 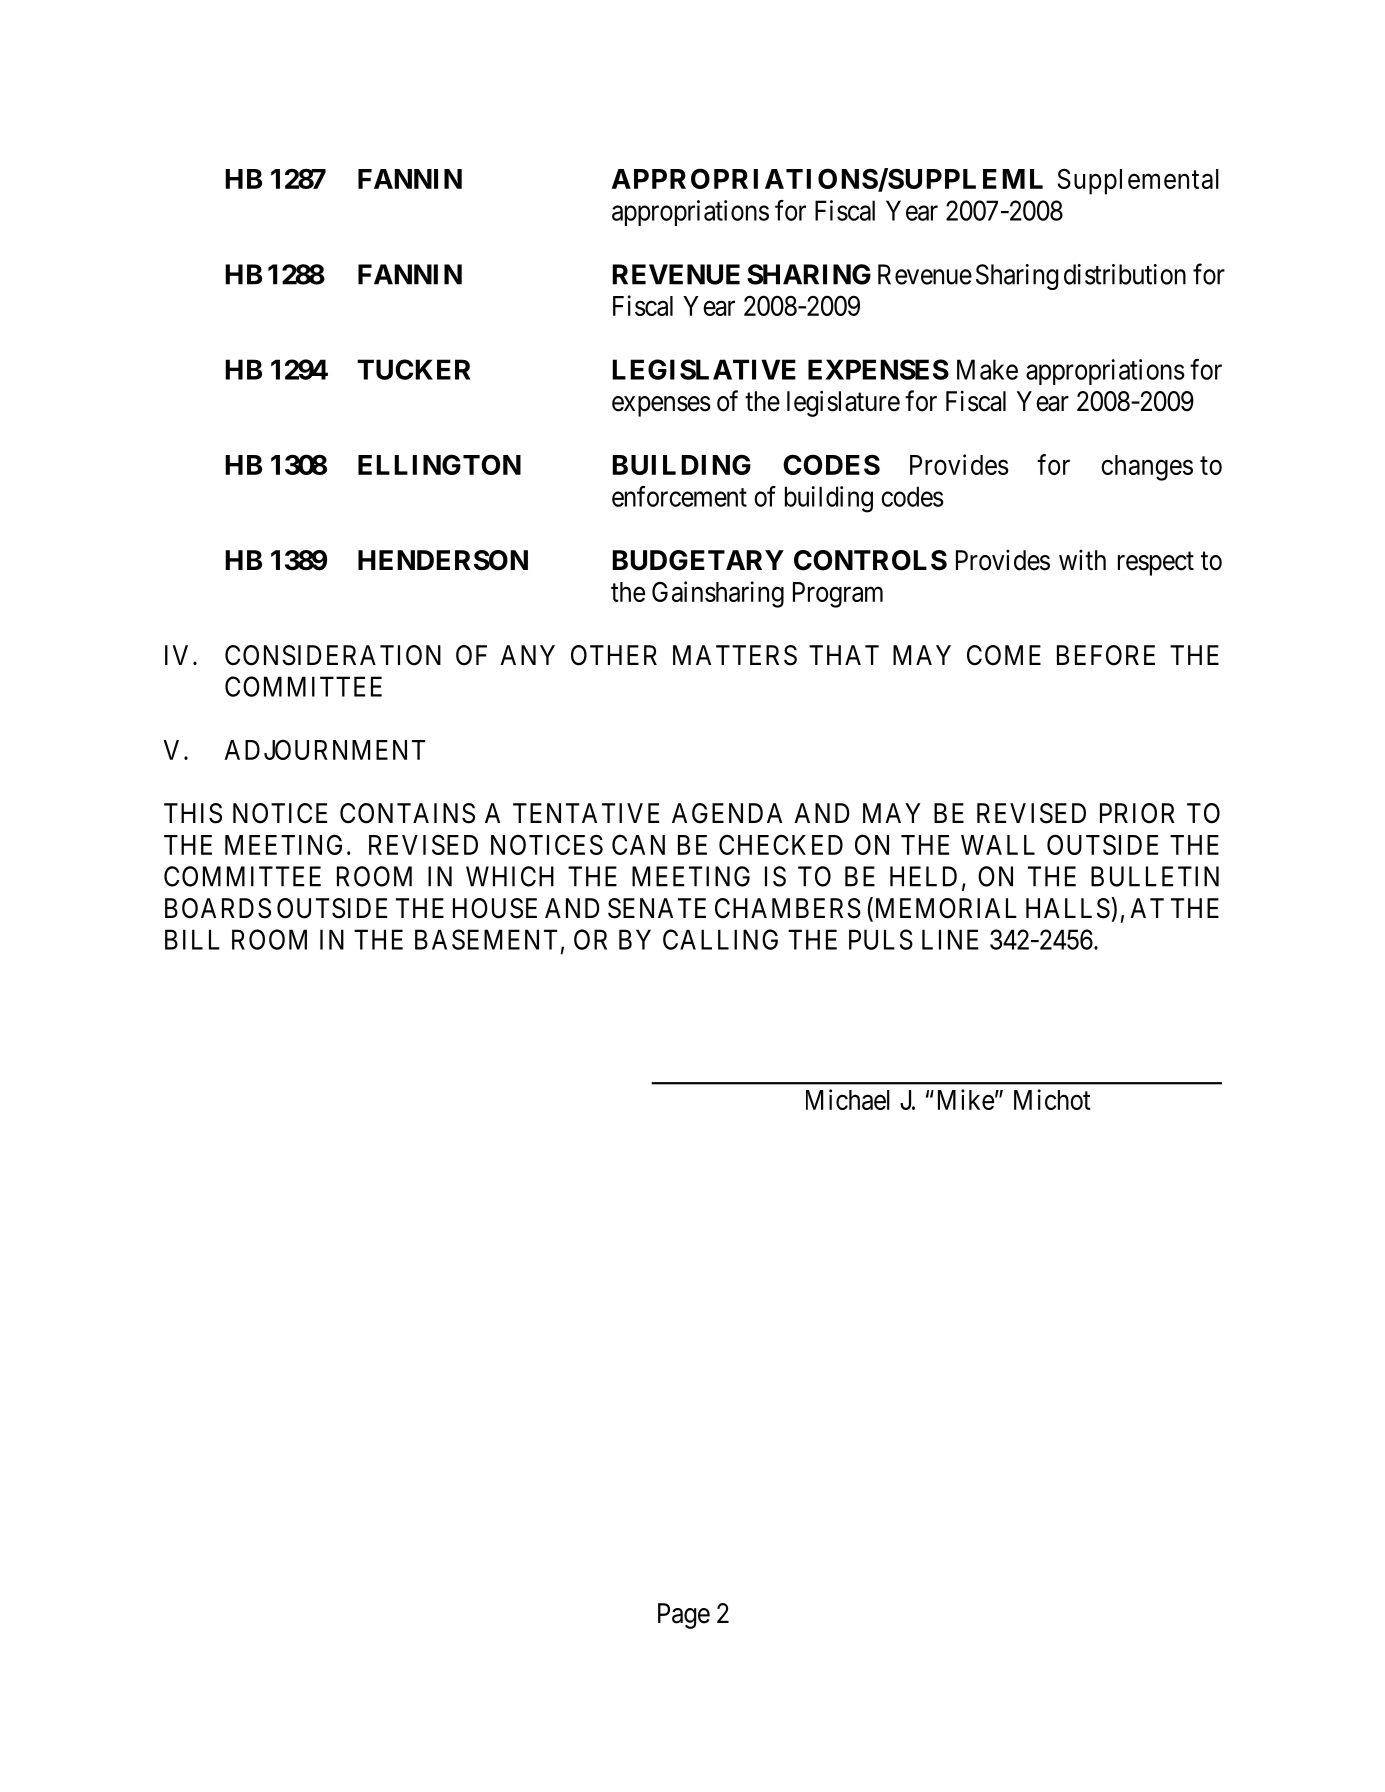 I want to click on Page, so click(x=684, y=1616).
